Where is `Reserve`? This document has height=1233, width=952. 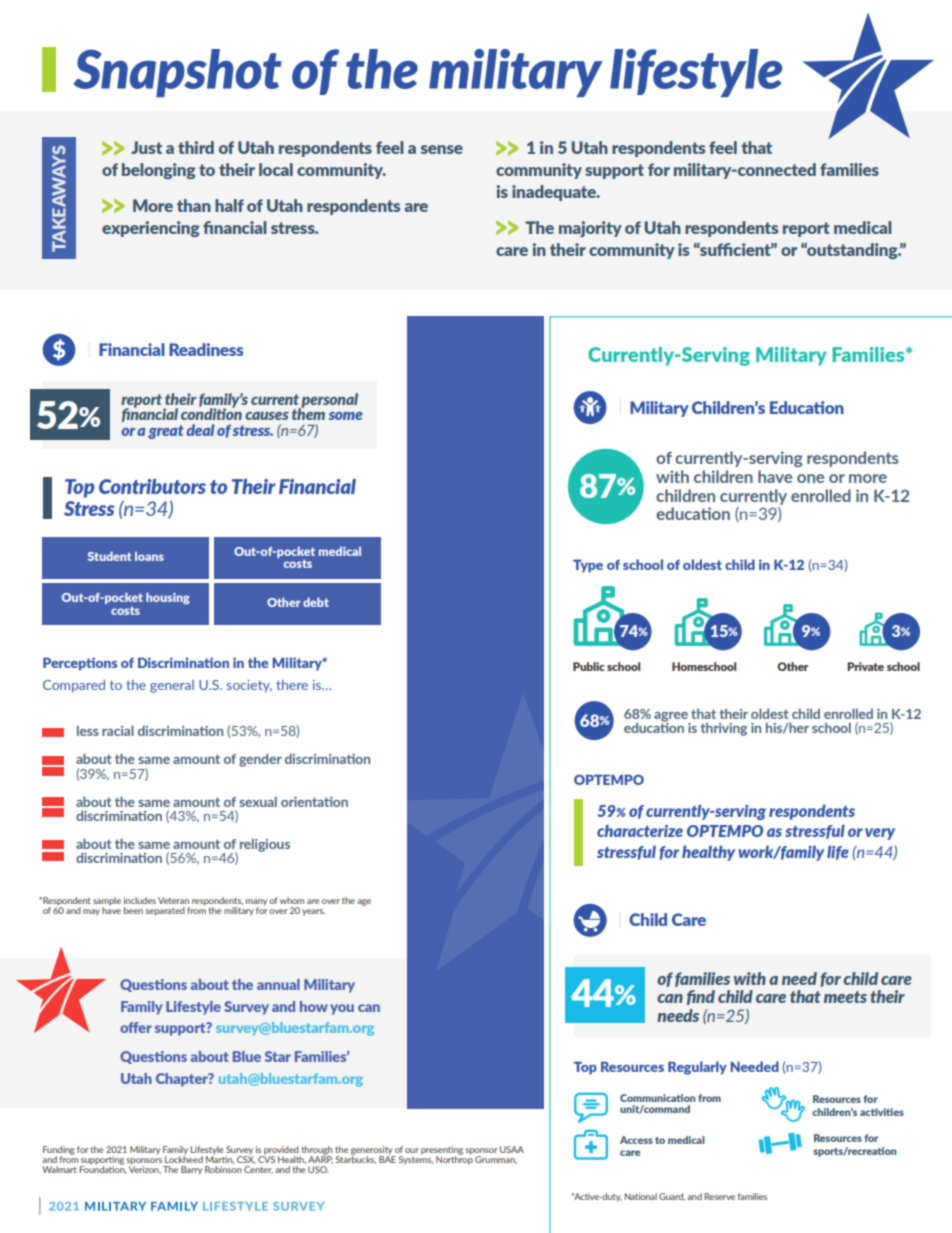 Reserve is located at coordinates (719, 1196).
